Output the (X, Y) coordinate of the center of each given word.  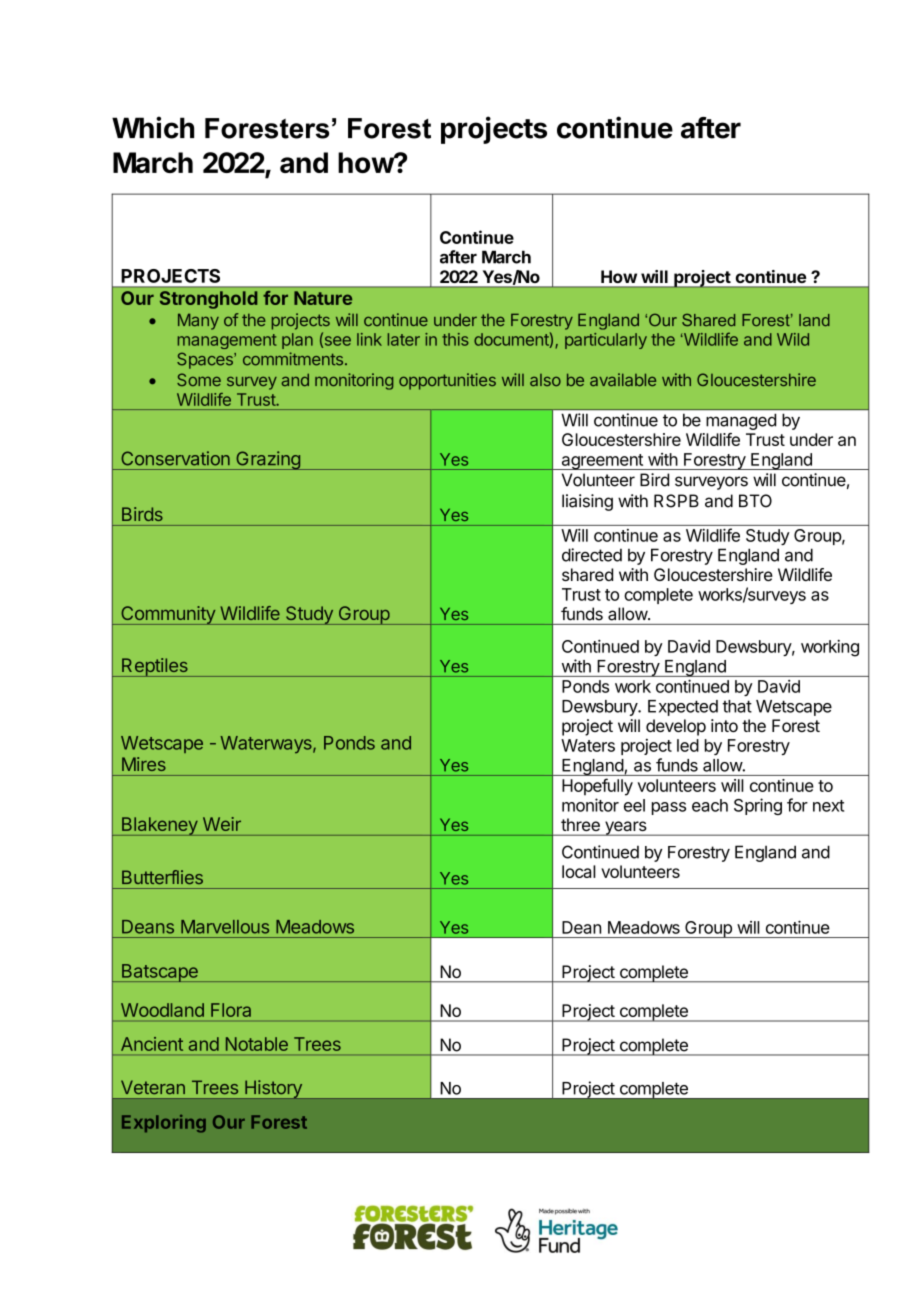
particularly (606, 341)
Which (153, 127)
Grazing (268, 460)
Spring (758, 806)
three (580, 824)
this (455, 339)
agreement (602, 462)
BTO (755, 501)
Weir (222, 824)
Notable (257, 1044)
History (273, 1089)
